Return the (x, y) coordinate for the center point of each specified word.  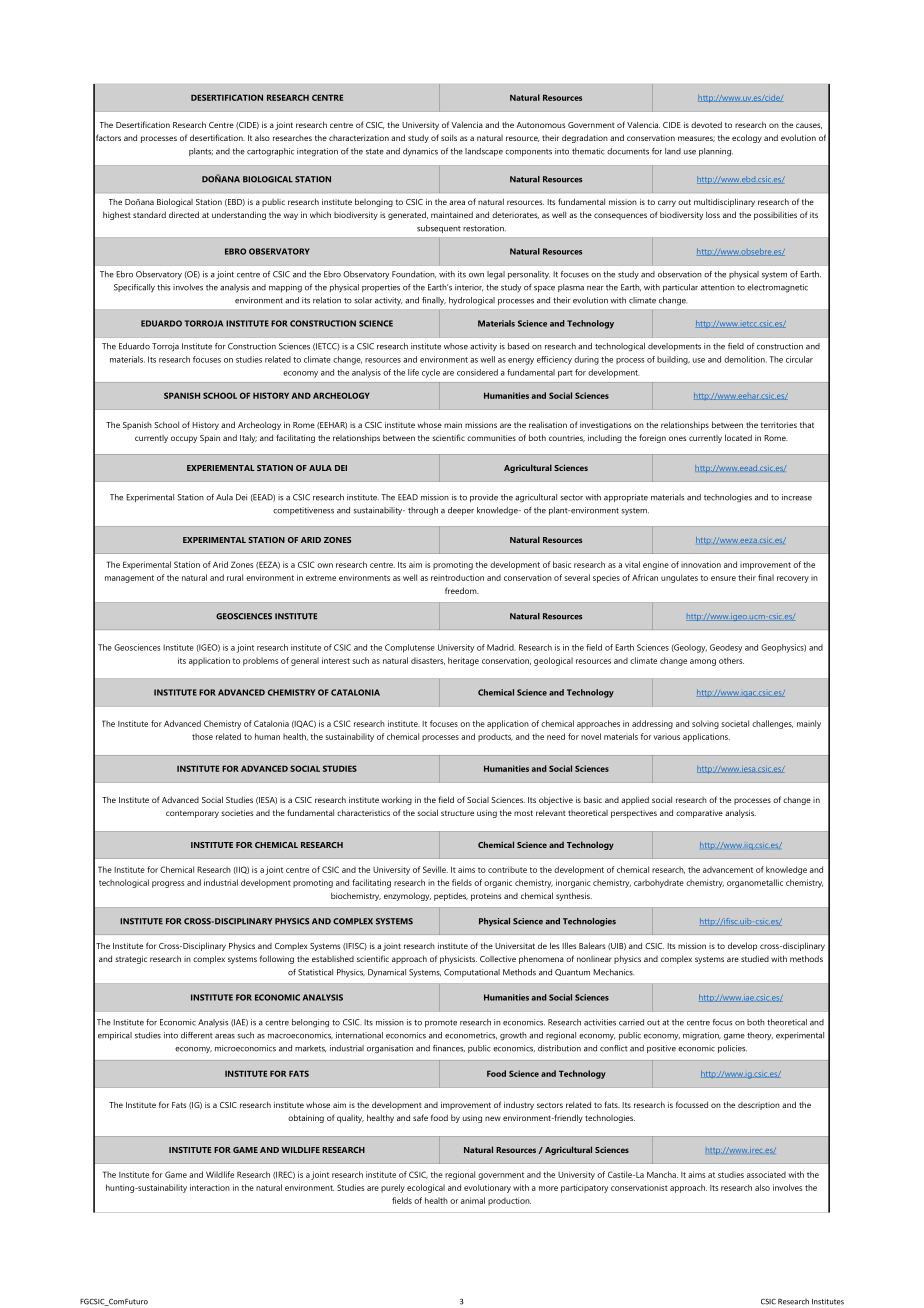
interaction (210, 1187)
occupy (184, 439)
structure (457, 813)
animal (473, 1200)
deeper (461, 511)
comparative (699, 814)
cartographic (270, 152)
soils (449, 137)
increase (797, 497)
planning (716, 152)
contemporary (192, 814)
